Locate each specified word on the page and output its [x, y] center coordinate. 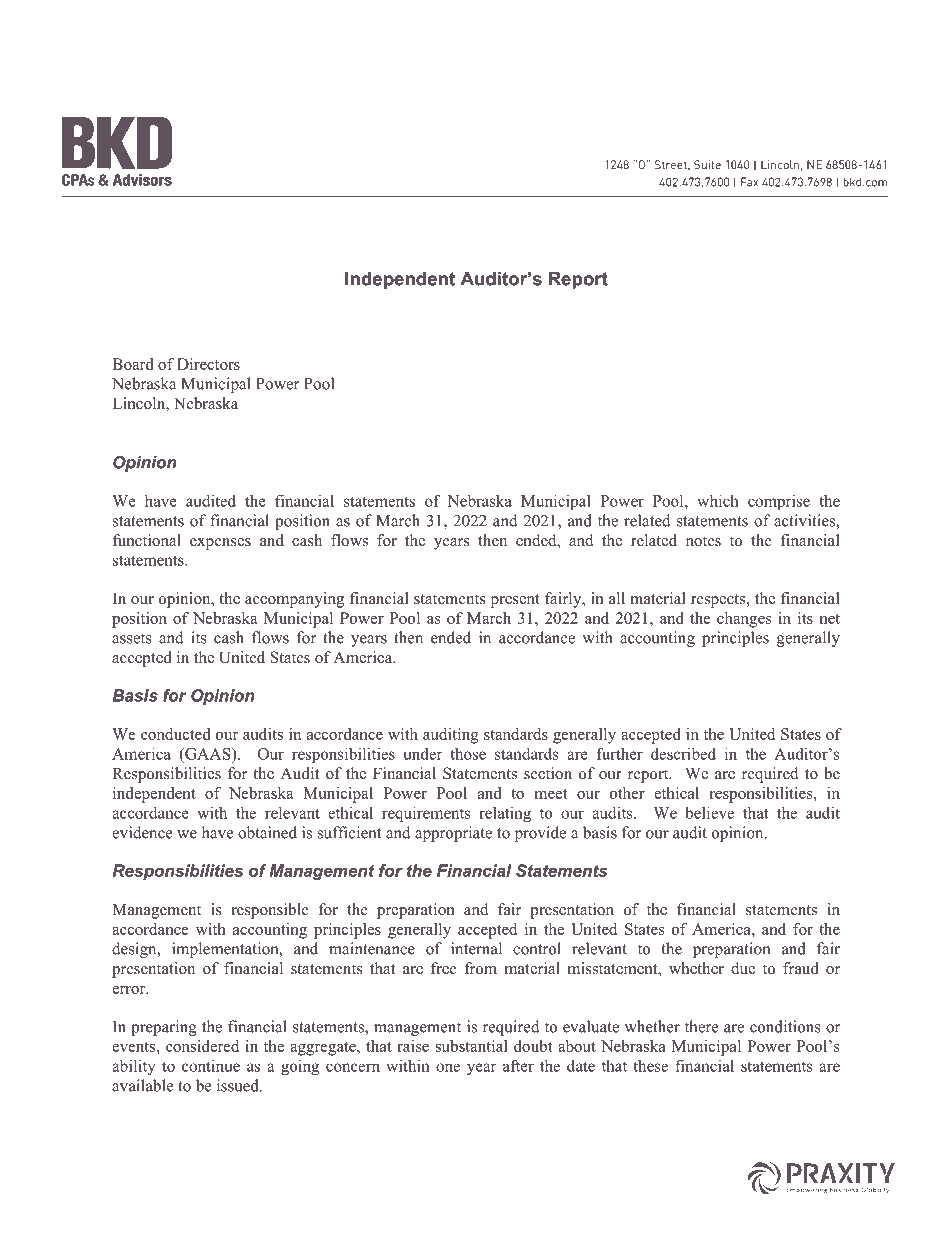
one [448, 1067]
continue [211, 1065]
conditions [785, 1026]
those [468, 754]
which [718, 501]
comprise [779, 502]
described [683, 754]
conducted [175, 734]
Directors [208, 364]
